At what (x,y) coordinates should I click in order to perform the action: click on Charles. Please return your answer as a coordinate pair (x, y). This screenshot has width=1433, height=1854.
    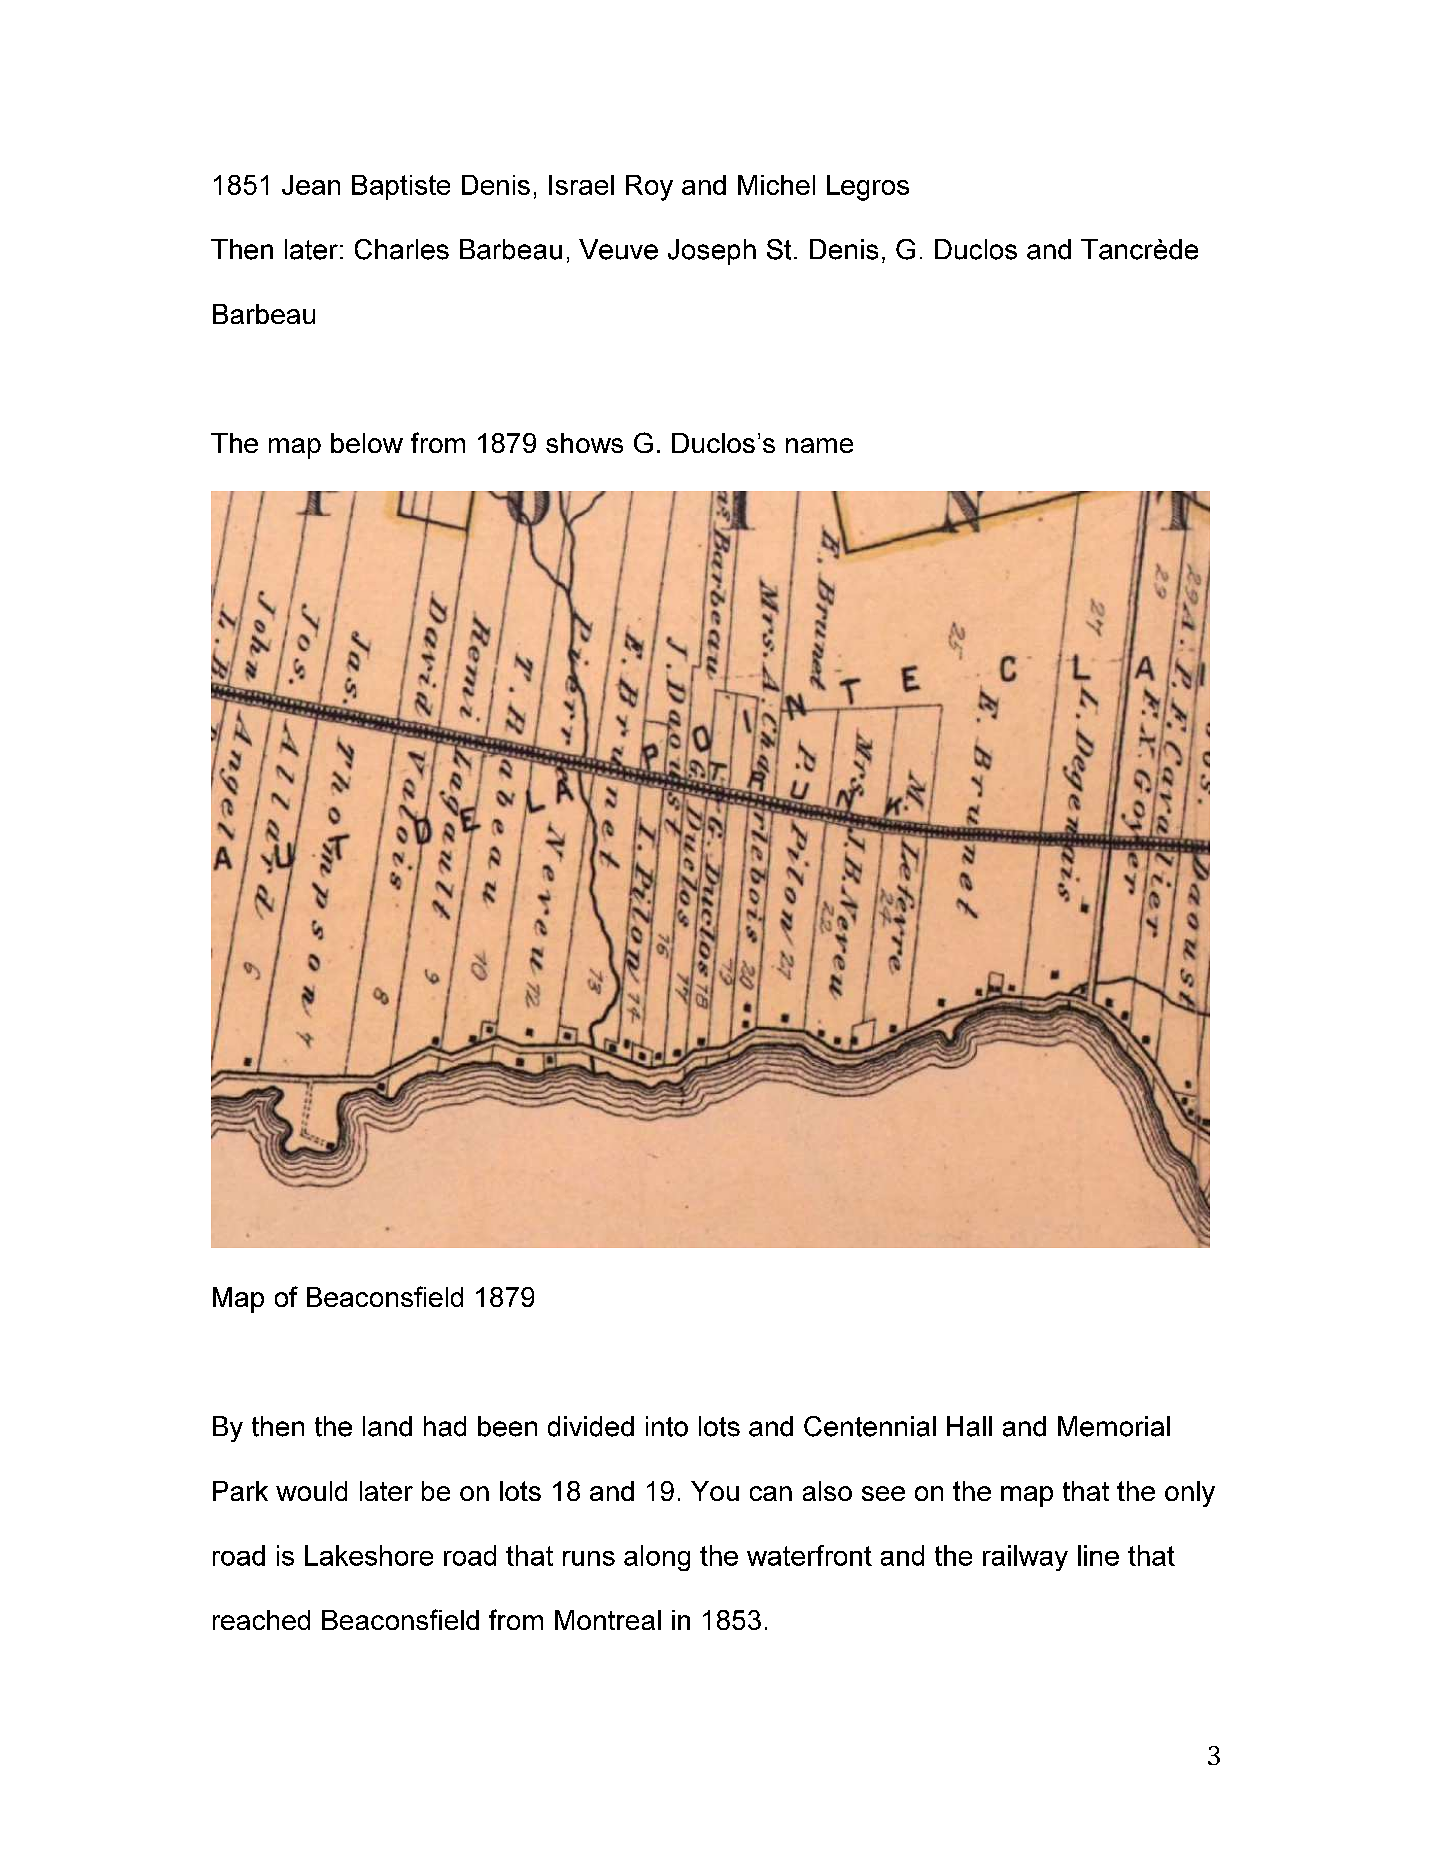
    Looking at the image, I should click on (402, 249).
